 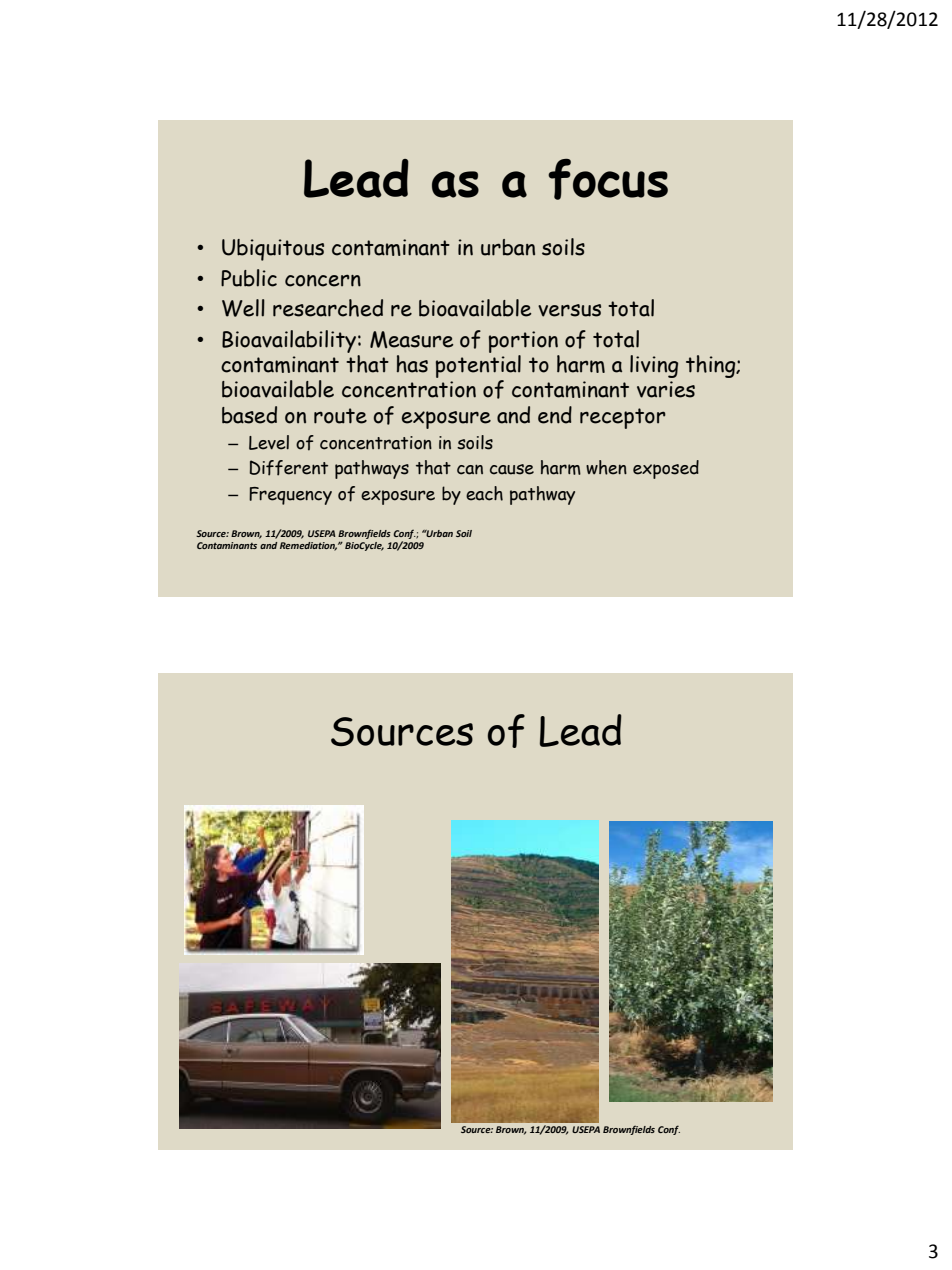 I want to click on when, so click(x=606, y=467).
